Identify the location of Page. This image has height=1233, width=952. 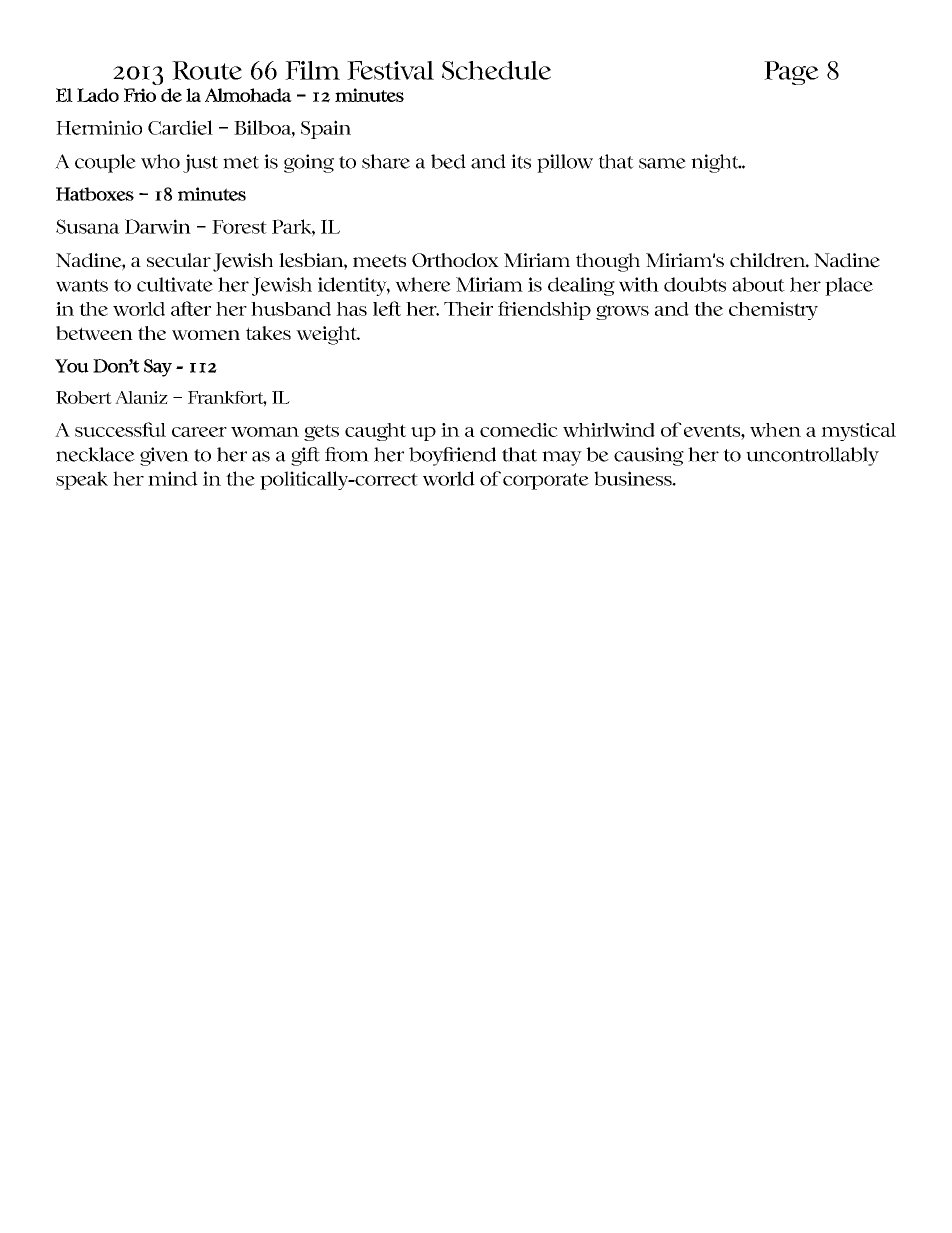
(791, 73).
